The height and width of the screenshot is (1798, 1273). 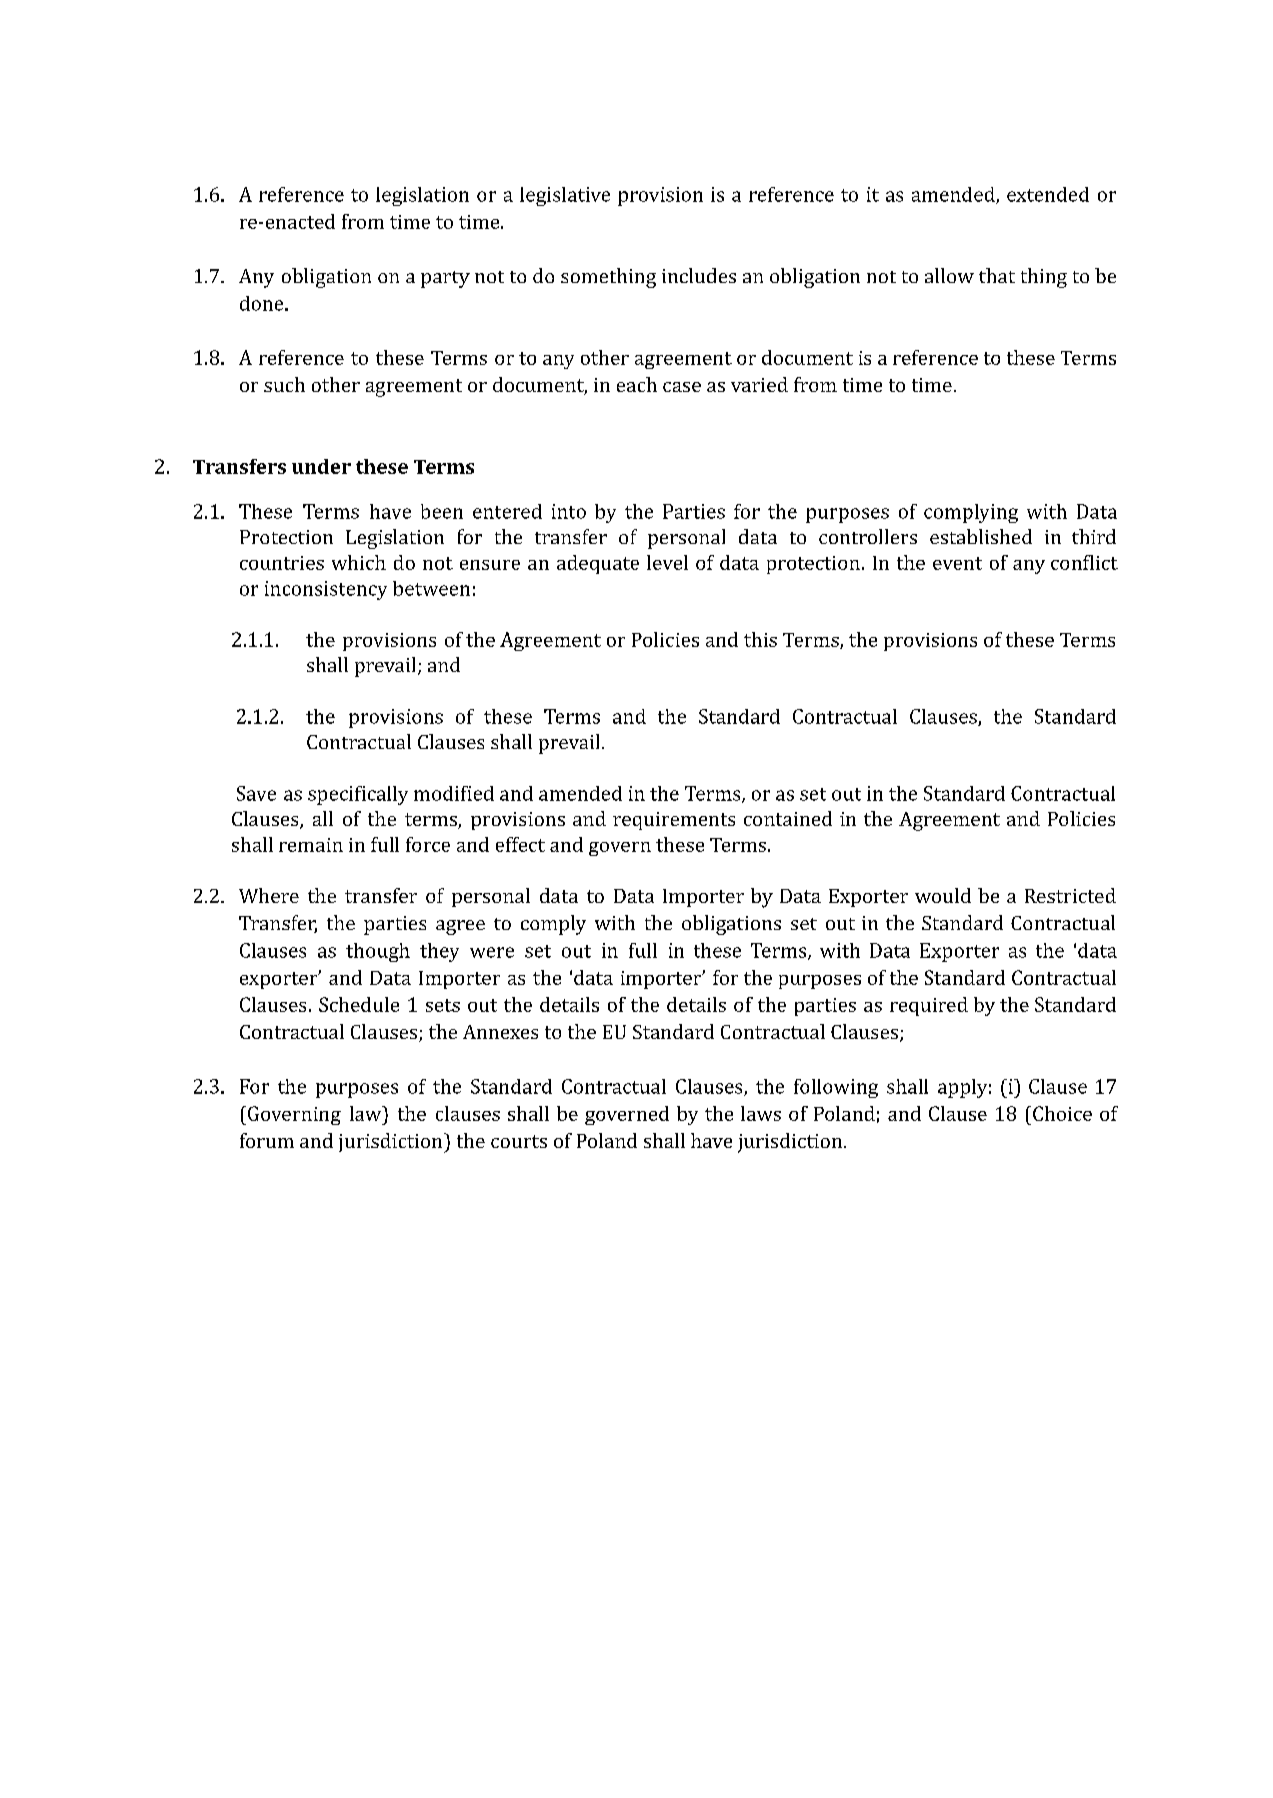 What do you see at coordinates (761, 1113) in the screenshot?
I see `laws` at bounding box center [761, 1113].
